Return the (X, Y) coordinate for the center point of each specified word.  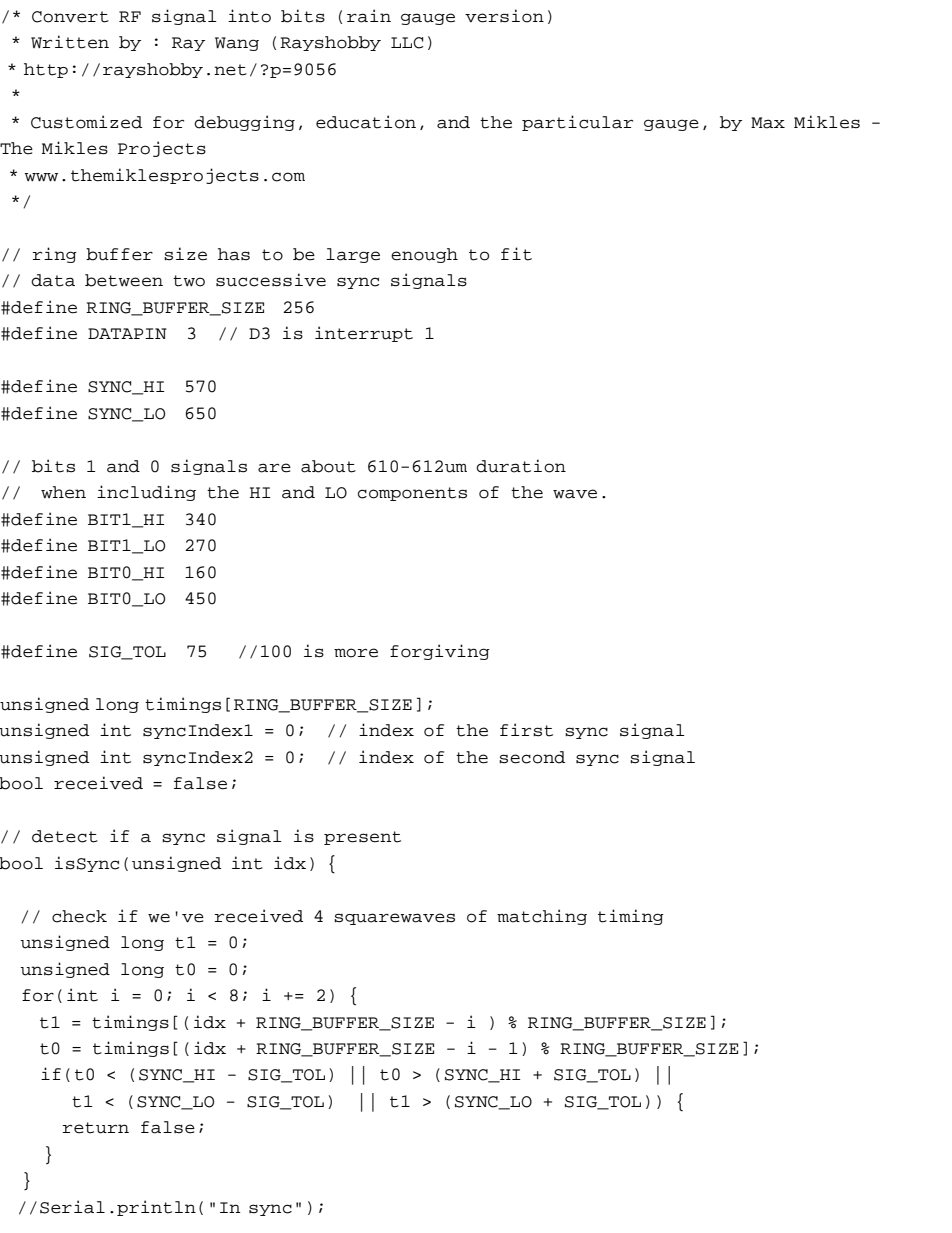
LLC (407, 43)
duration (521, 466)
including (146, 493)
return (96, 1128)
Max (768, 123)
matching (542, 917)
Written (70, 42)
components (412, 494)
